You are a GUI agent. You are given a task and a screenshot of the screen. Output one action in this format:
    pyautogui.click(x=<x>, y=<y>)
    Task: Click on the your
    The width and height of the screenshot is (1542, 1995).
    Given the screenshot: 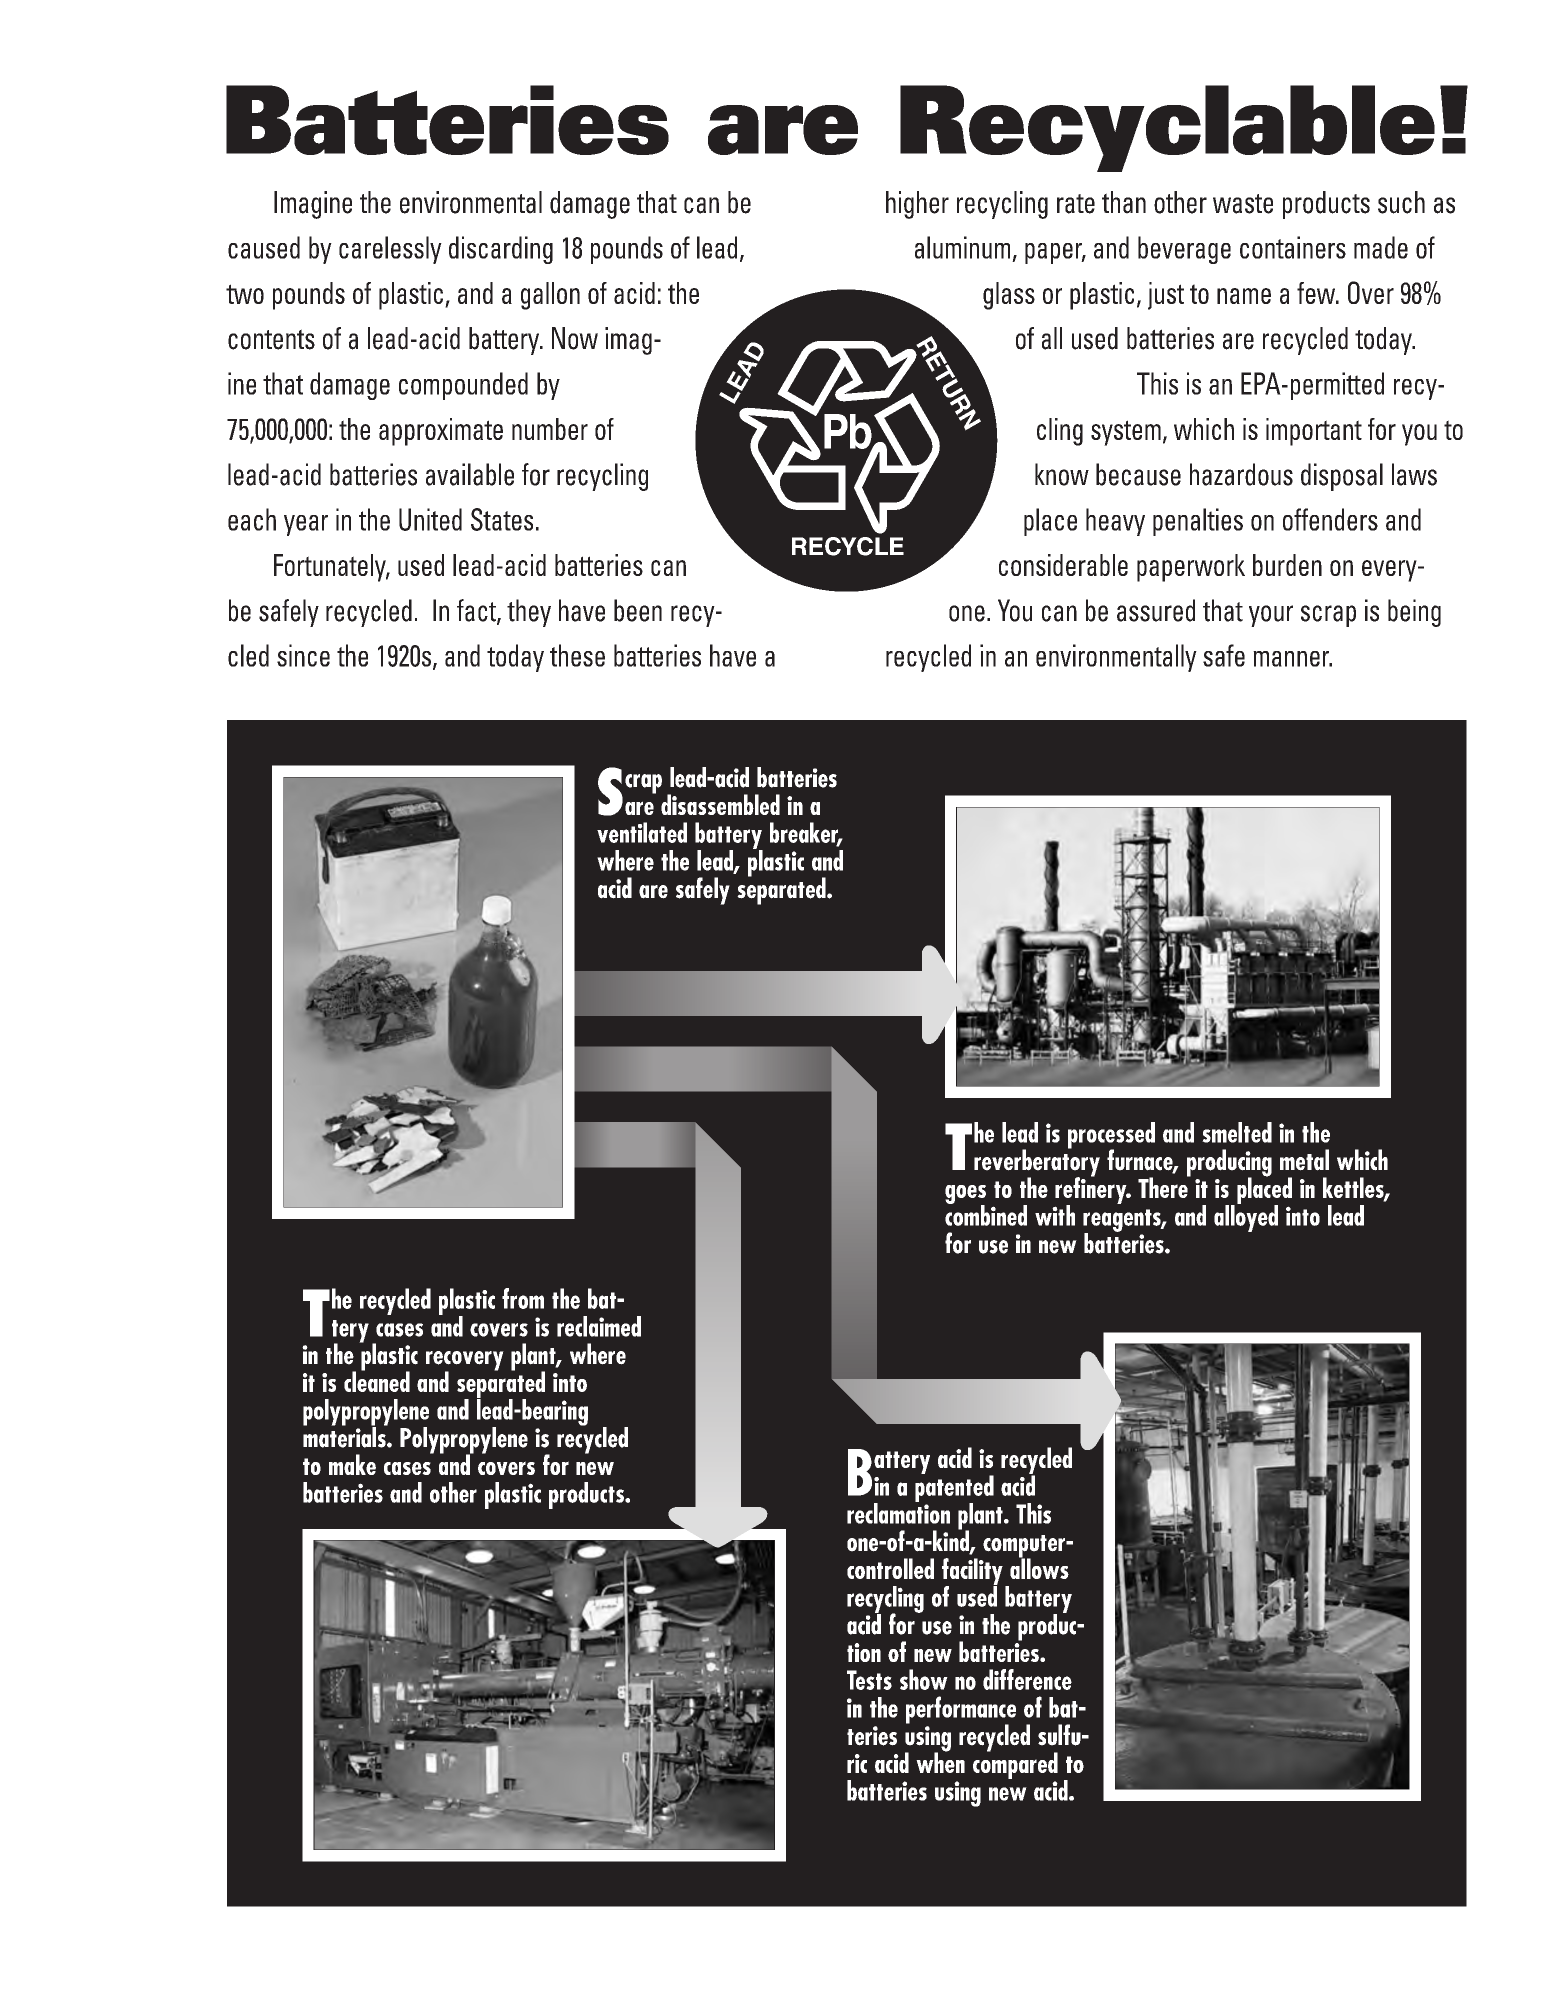 What is the action you would take?
    pyautogui.click(x=1271, y=616)
